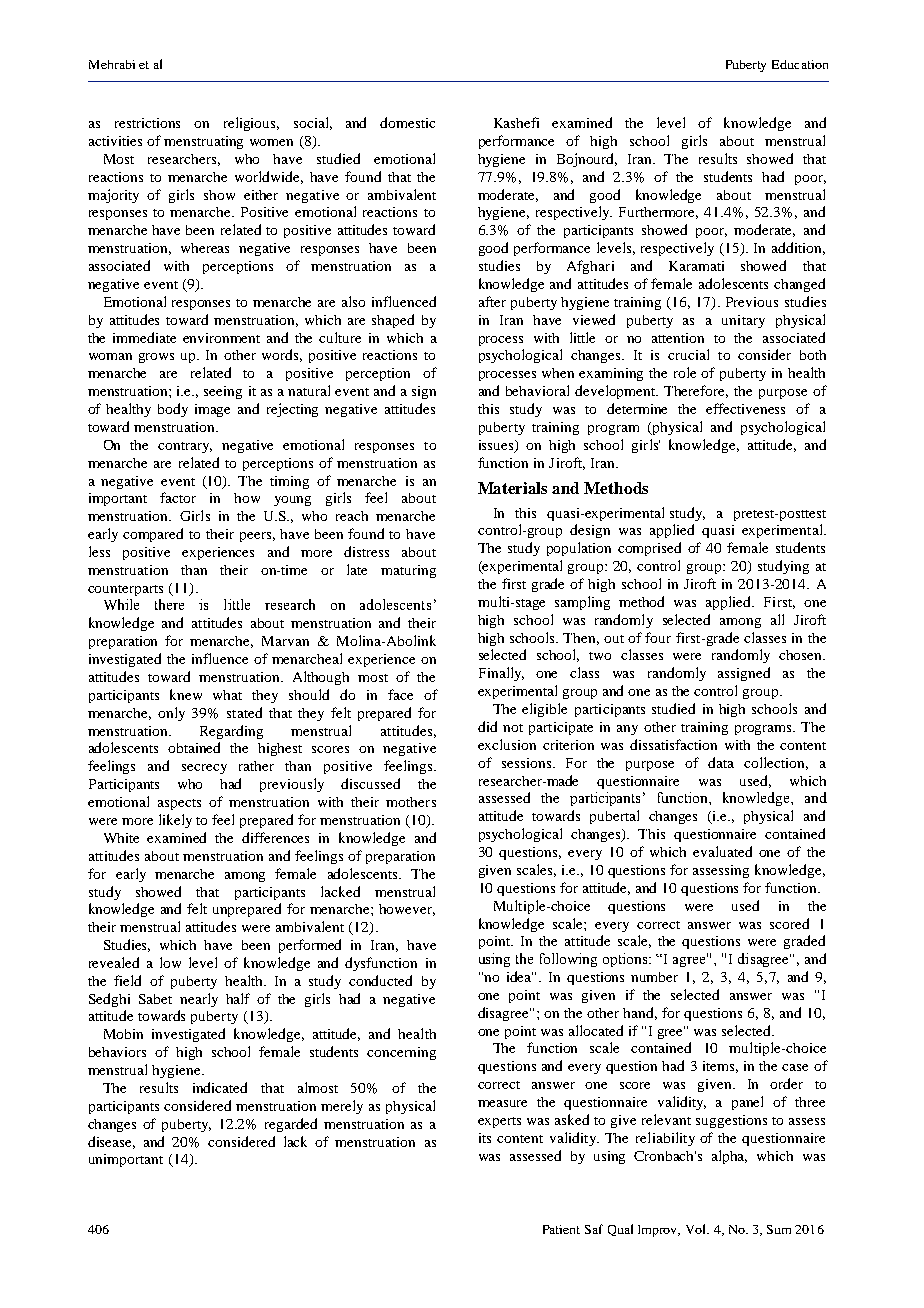 The width and height of the screenshot is (924, 1308). I want to click on Education, so click(800, 64).
